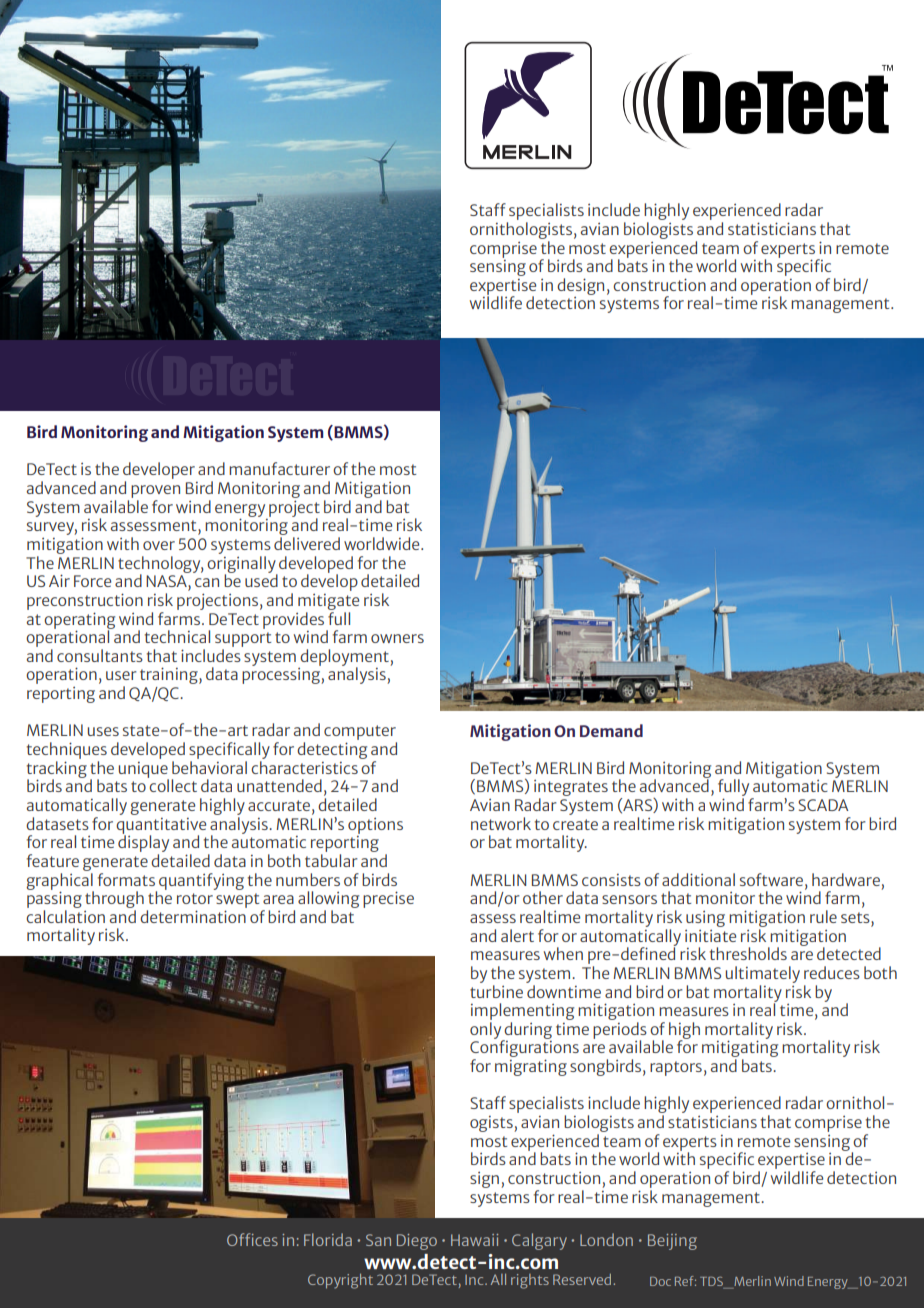  What do you see at coordinates (252, 1239) in the screenshot?
I see `Offices` at bounding box center [252, 1239].
